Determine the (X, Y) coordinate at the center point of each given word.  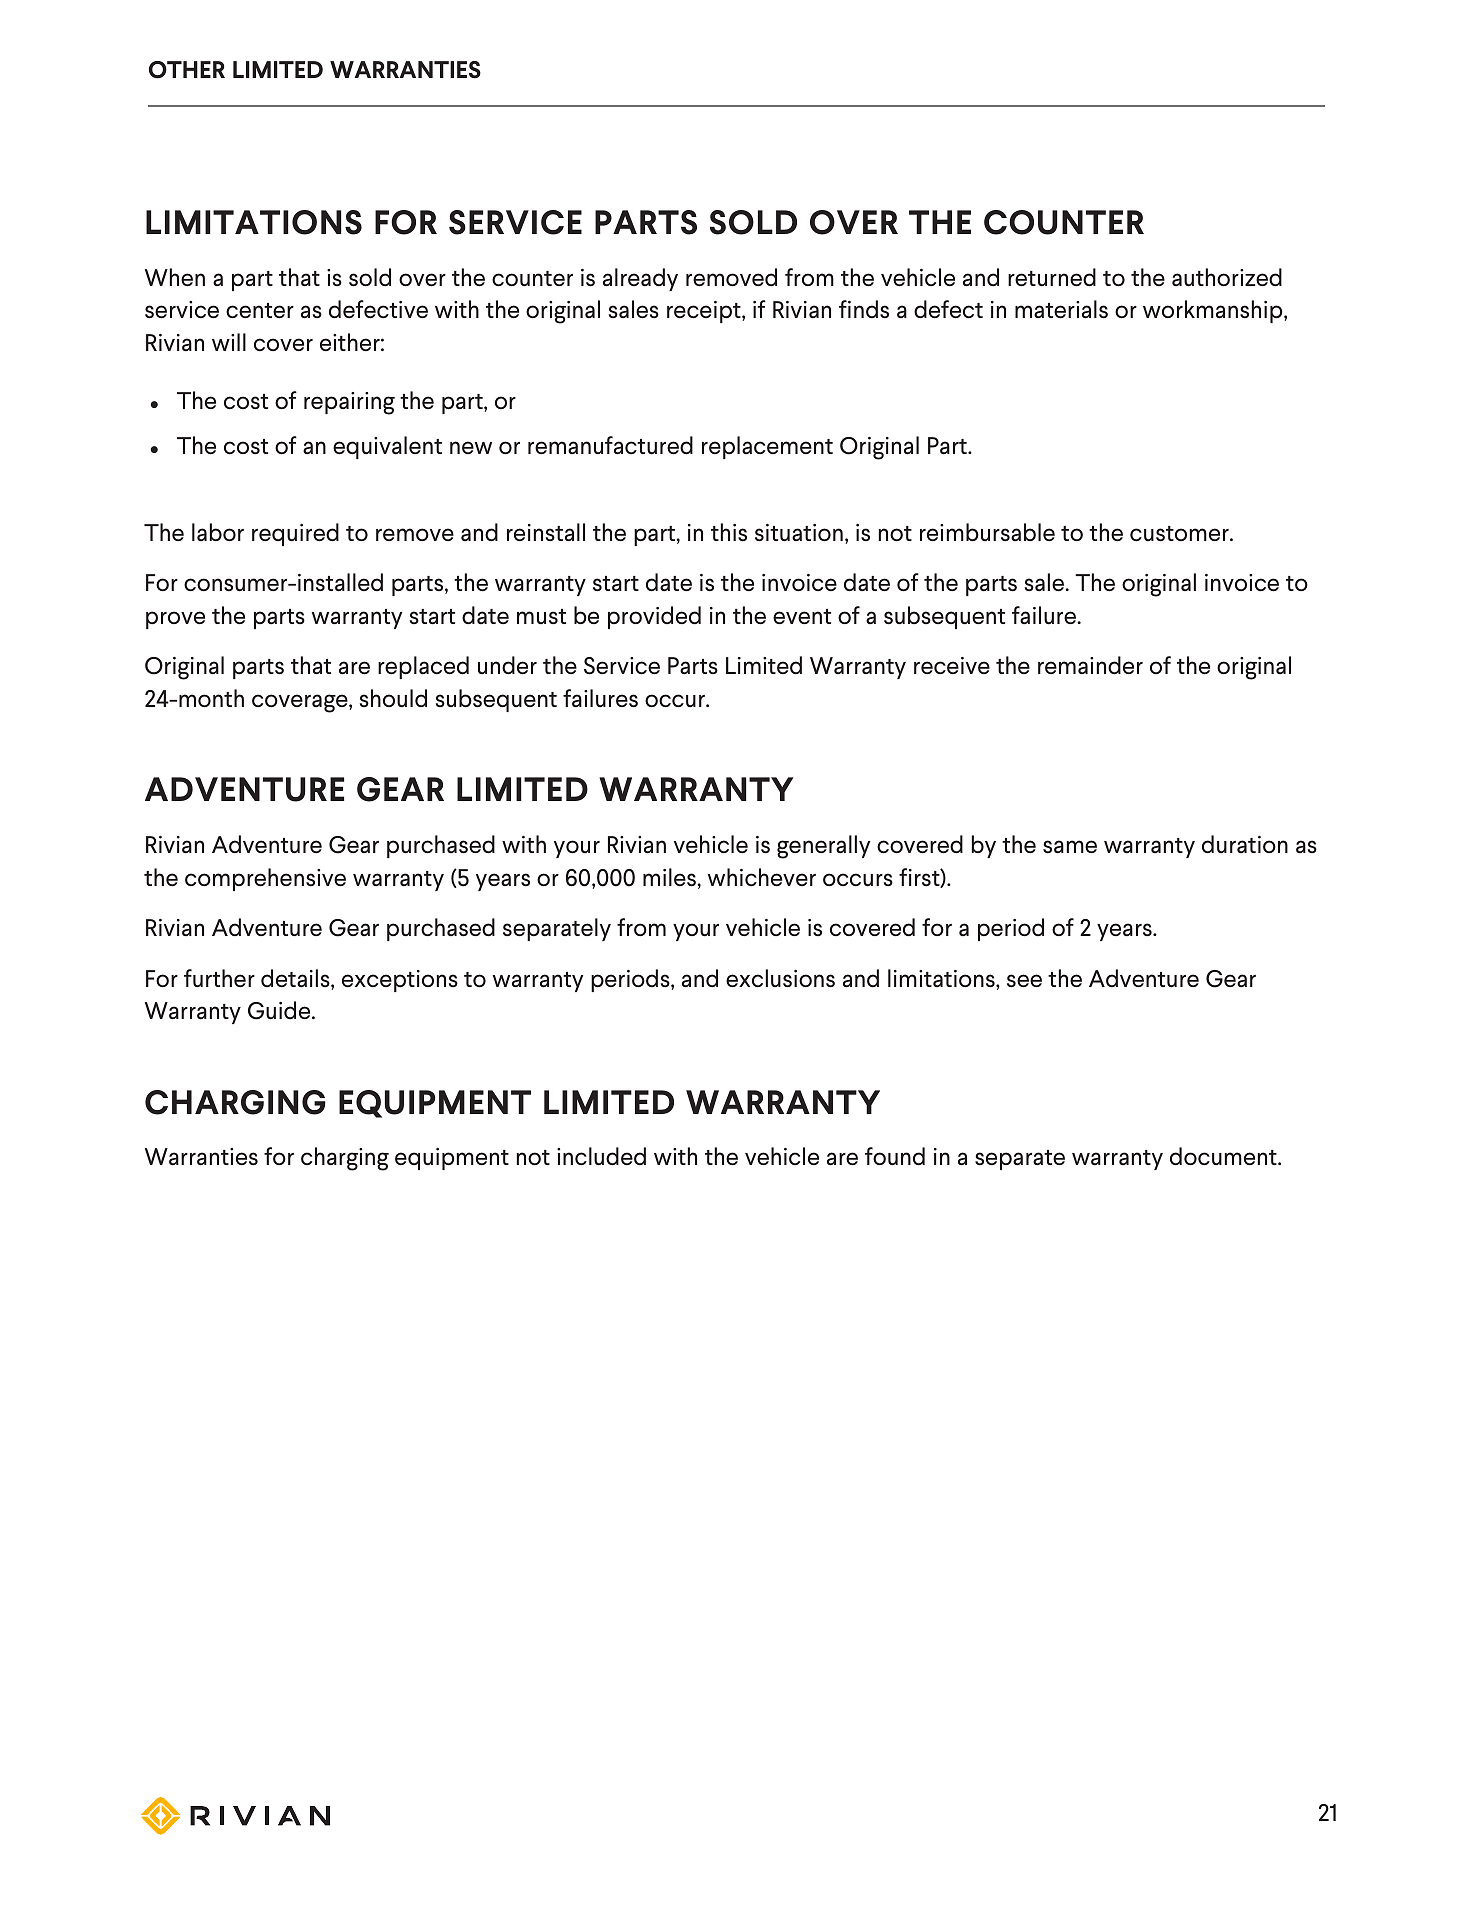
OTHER (187, 70)
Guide (280, 1010)
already (640, 279)
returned (1052, 277)
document (1224, 1156)
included (601, 1156)
